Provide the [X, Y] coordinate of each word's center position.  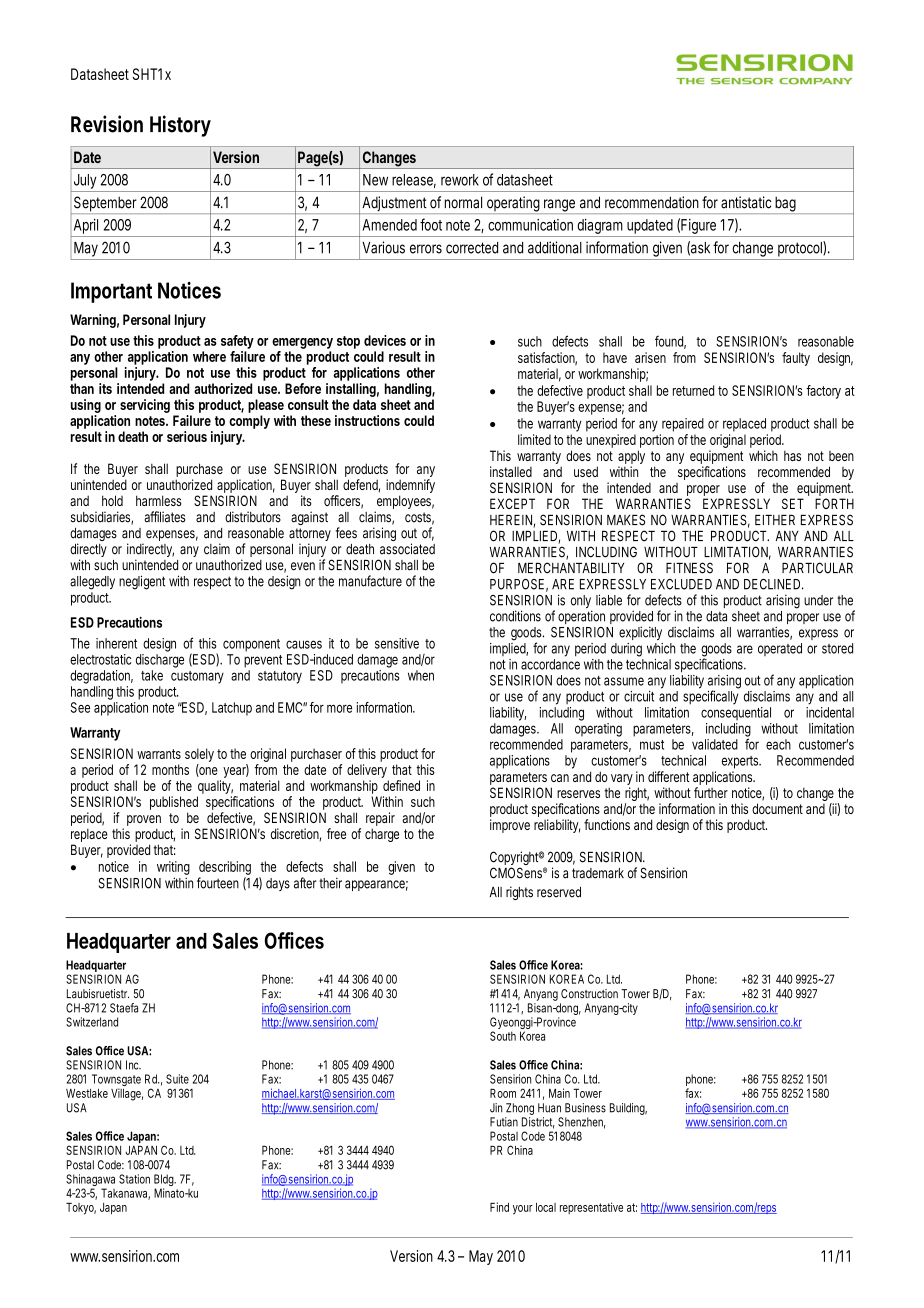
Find [499, 1207]
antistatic [746, 202]
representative [591, 1208]
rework [460, 180]
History [180, 126]
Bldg [164, 1181]
